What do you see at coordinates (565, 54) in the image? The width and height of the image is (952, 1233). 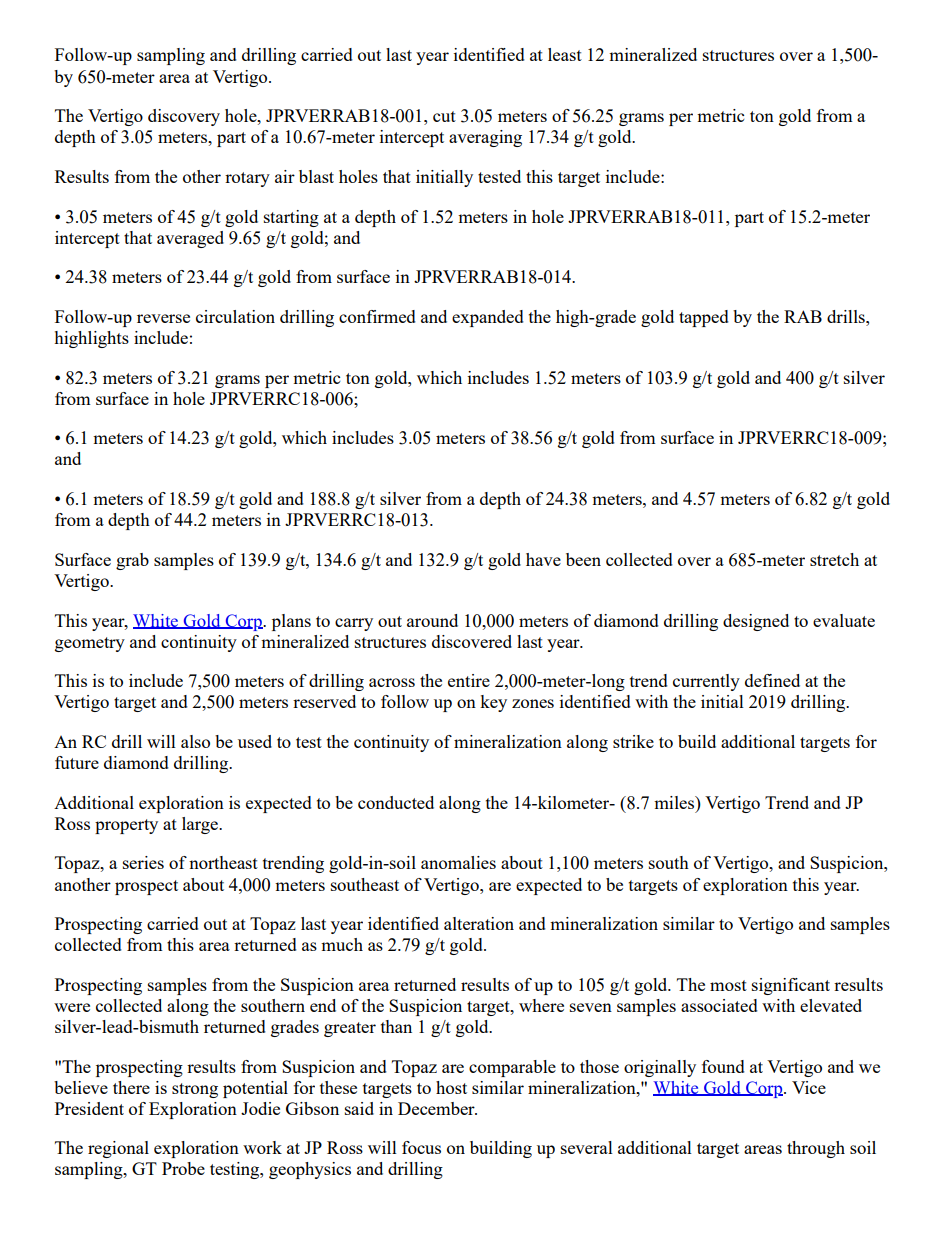 I see `least` at bounding box center [565, 54].
